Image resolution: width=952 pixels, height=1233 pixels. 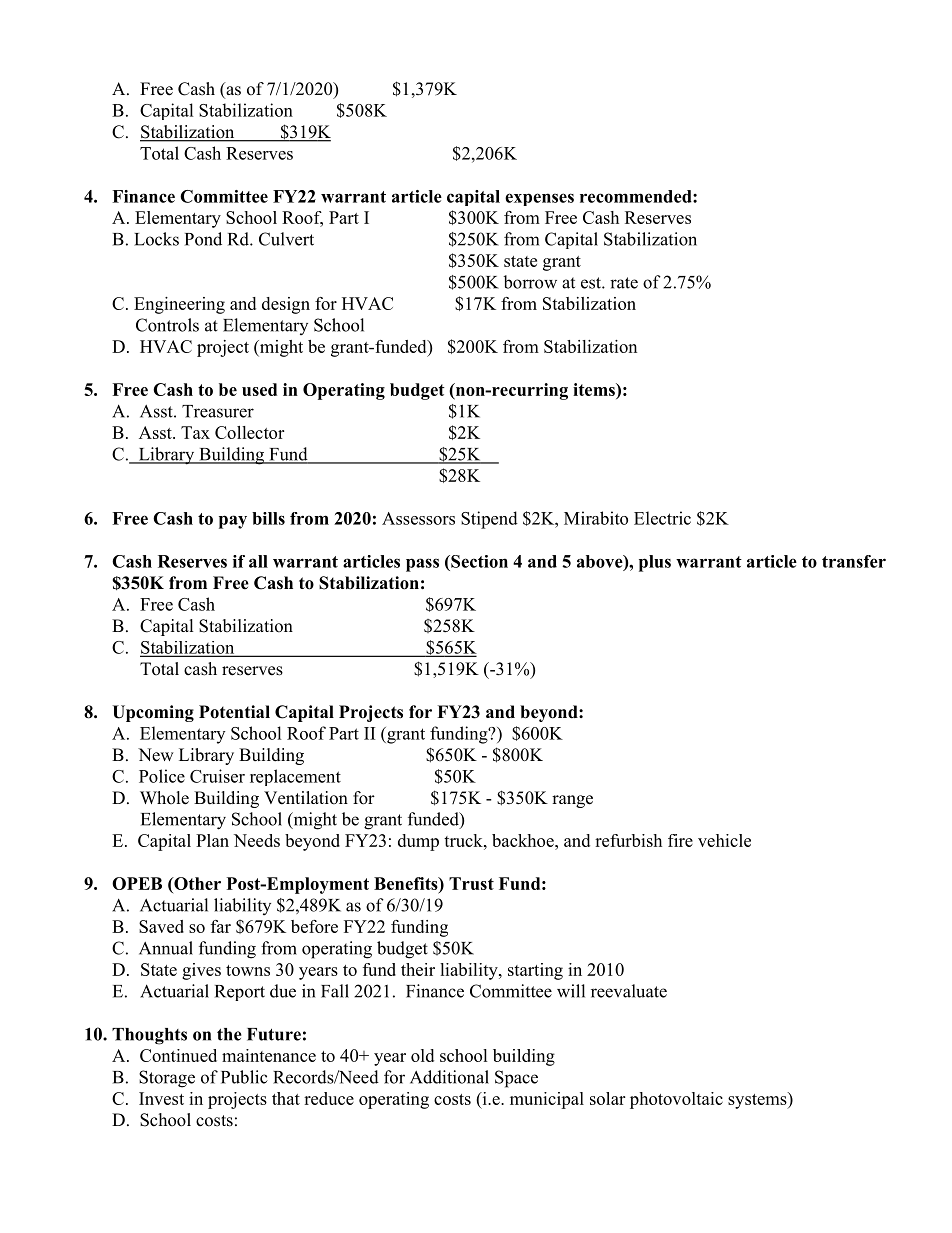 What do you see at coordinates (758, 1100) in the document?
I see `systems` at bounding box center [758, 1100].
